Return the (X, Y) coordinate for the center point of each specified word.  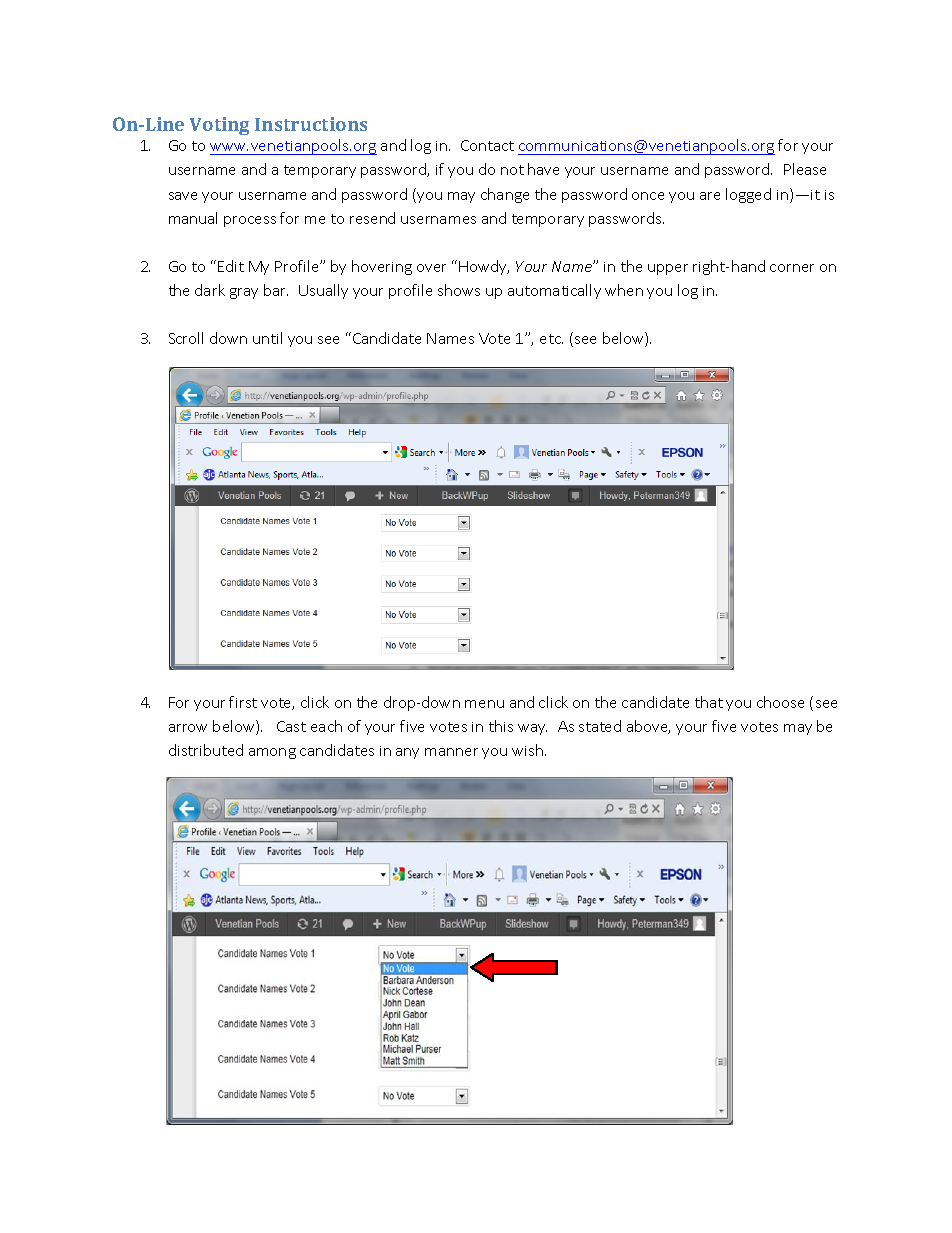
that (709, 702)
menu (484, 704)
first (243, 702)
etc (551, 339)
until (267, 338)
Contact (487, 145)
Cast (291, 726)
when (624, 290)
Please (805, 169)
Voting (219, 126)
